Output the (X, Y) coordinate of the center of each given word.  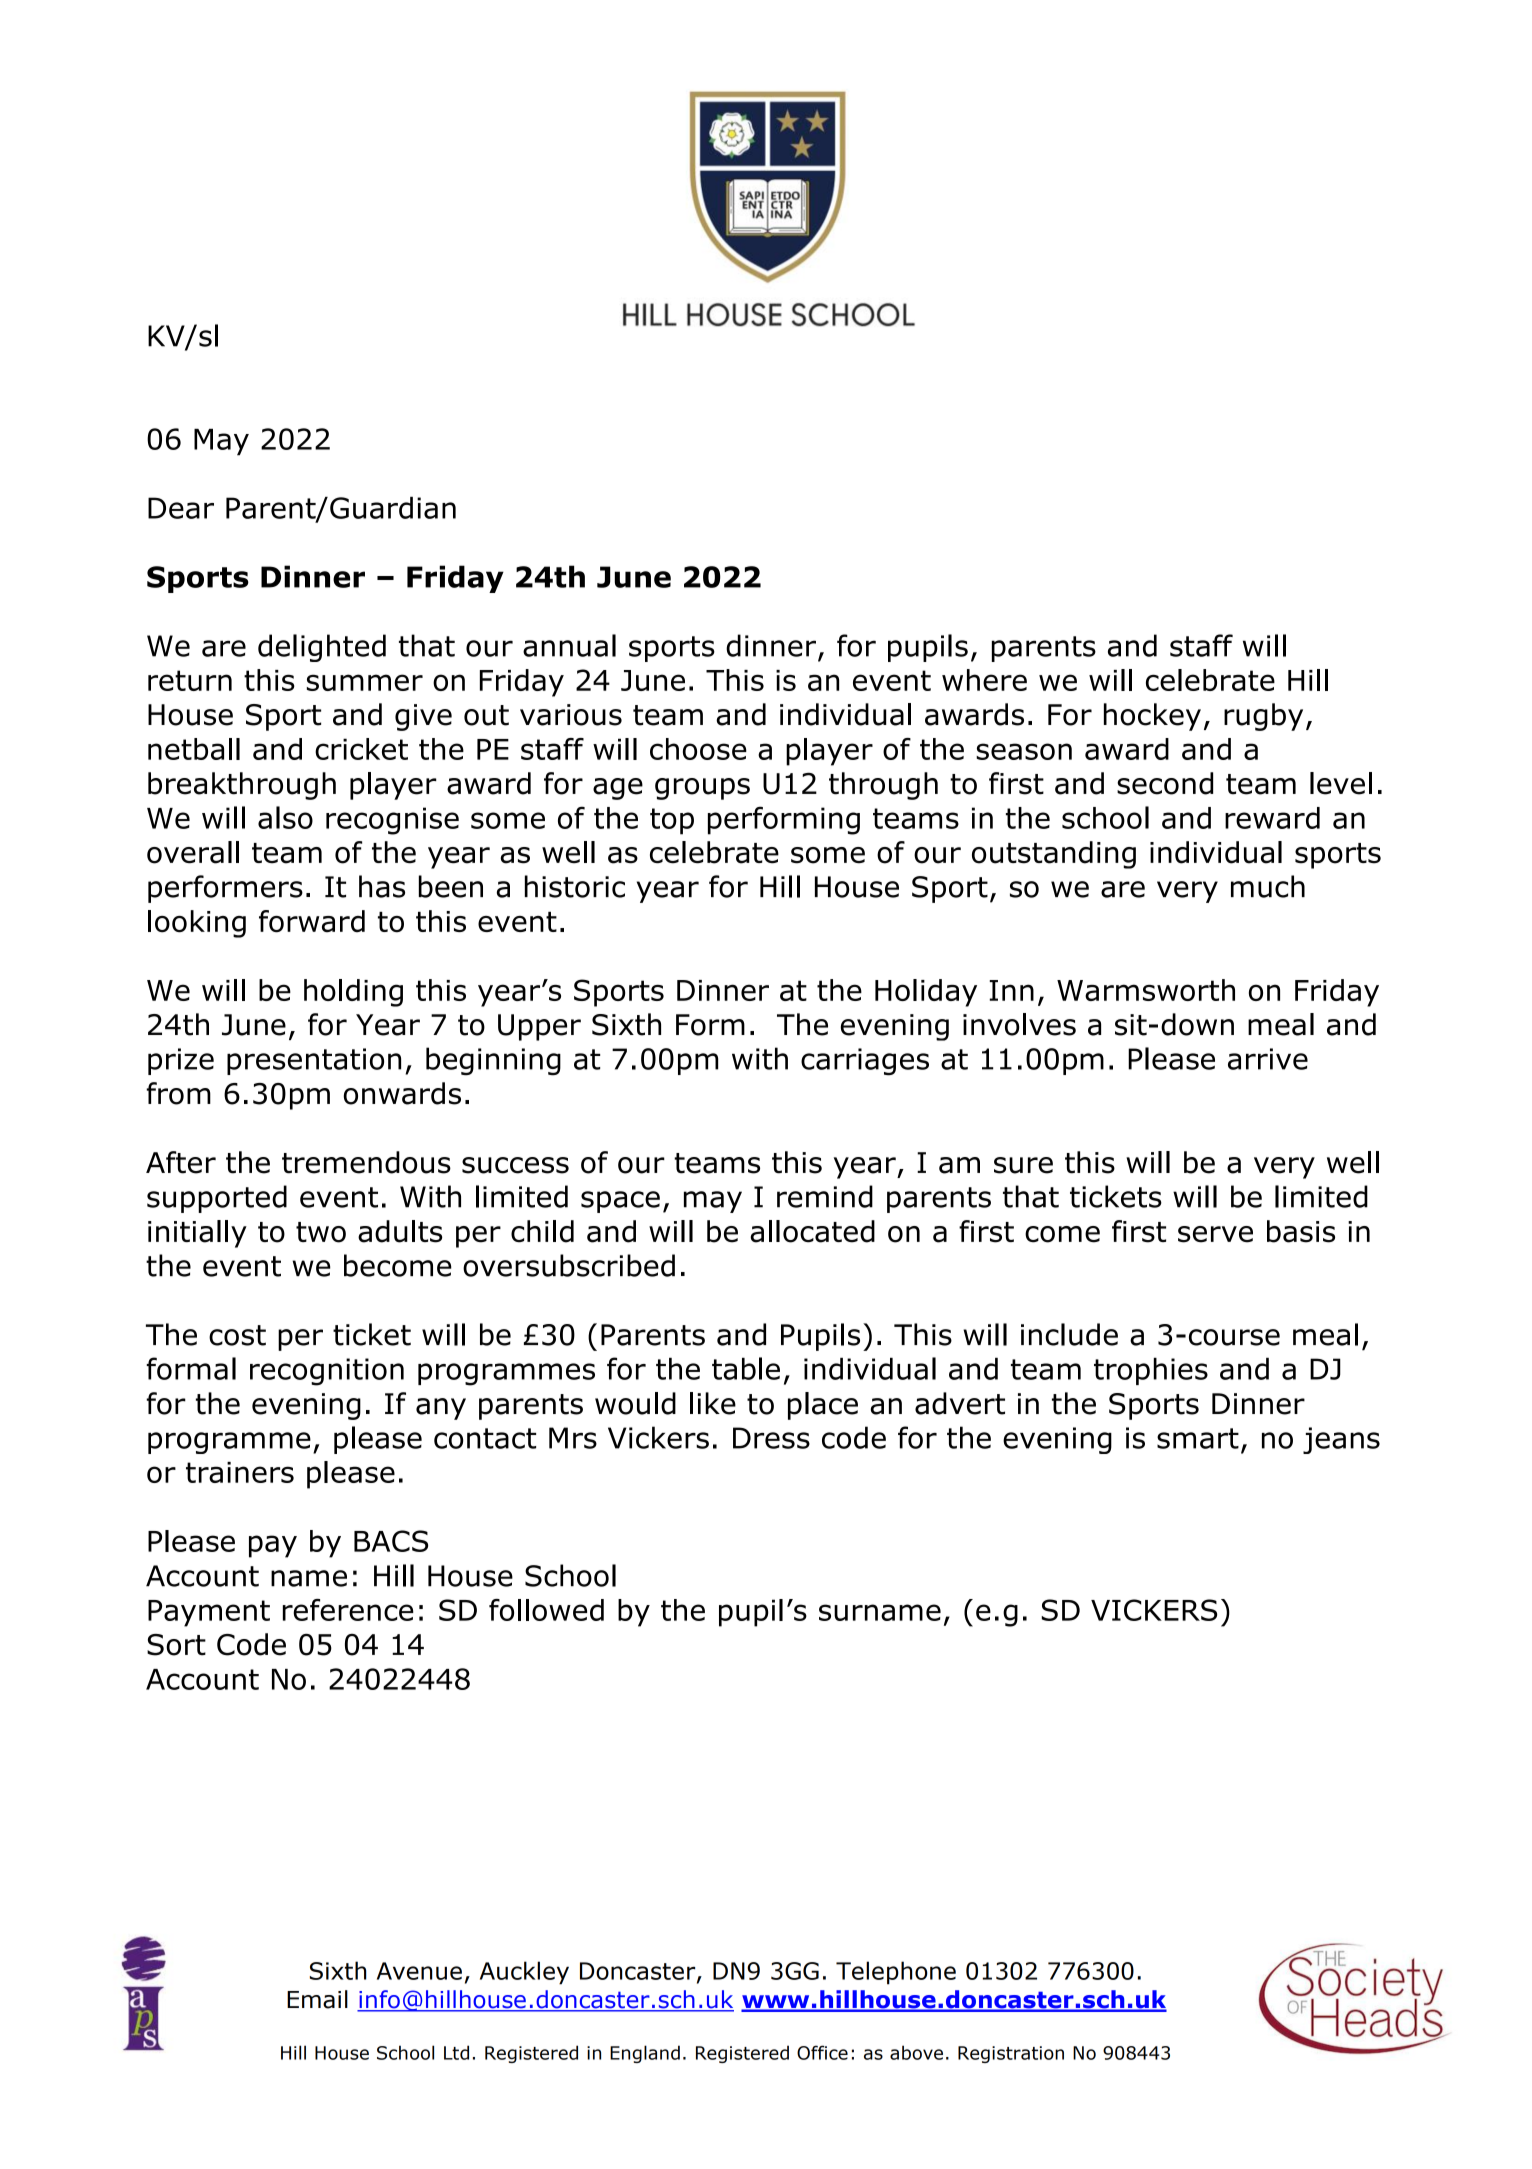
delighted (322, 648)
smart (1198, 1438)
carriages (865, 1062)
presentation (314, 1061)
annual (569, 645)
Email (317, 1999)
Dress (771, 1438)
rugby (1263, 717)
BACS (391, 1541)
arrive (1268, 1059)
